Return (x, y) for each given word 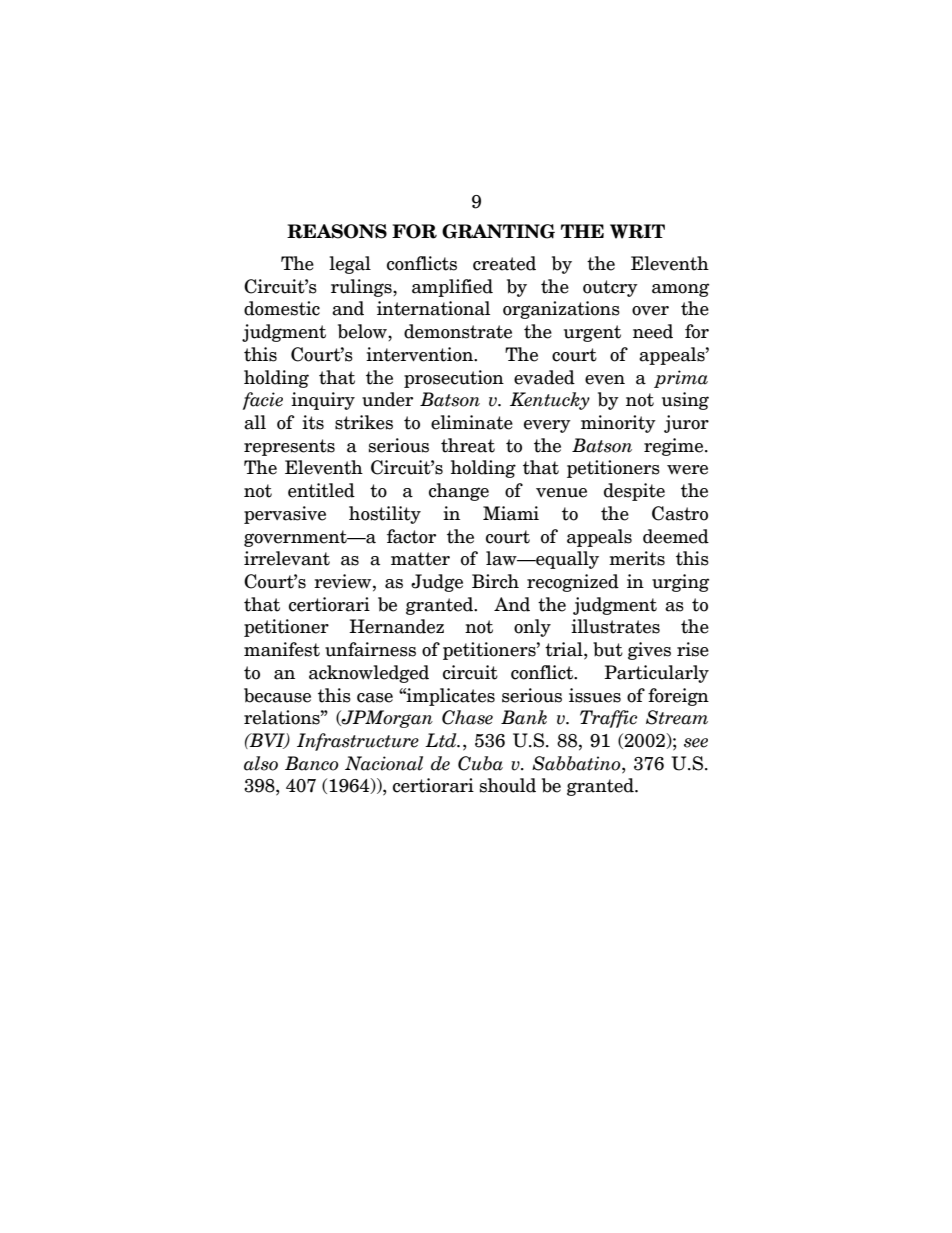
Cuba (480, 763)
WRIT (637, 231)
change (459, 492)
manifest (282, 649)
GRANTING (498, 231)
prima (681, 379)
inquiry (323, 401)
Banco (312, 763)
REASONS (337, 231)
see (696, 743)
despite (634, 492)
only (532, 628)
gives (649, 651)
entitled (321, 490)
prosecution (454, 379)
